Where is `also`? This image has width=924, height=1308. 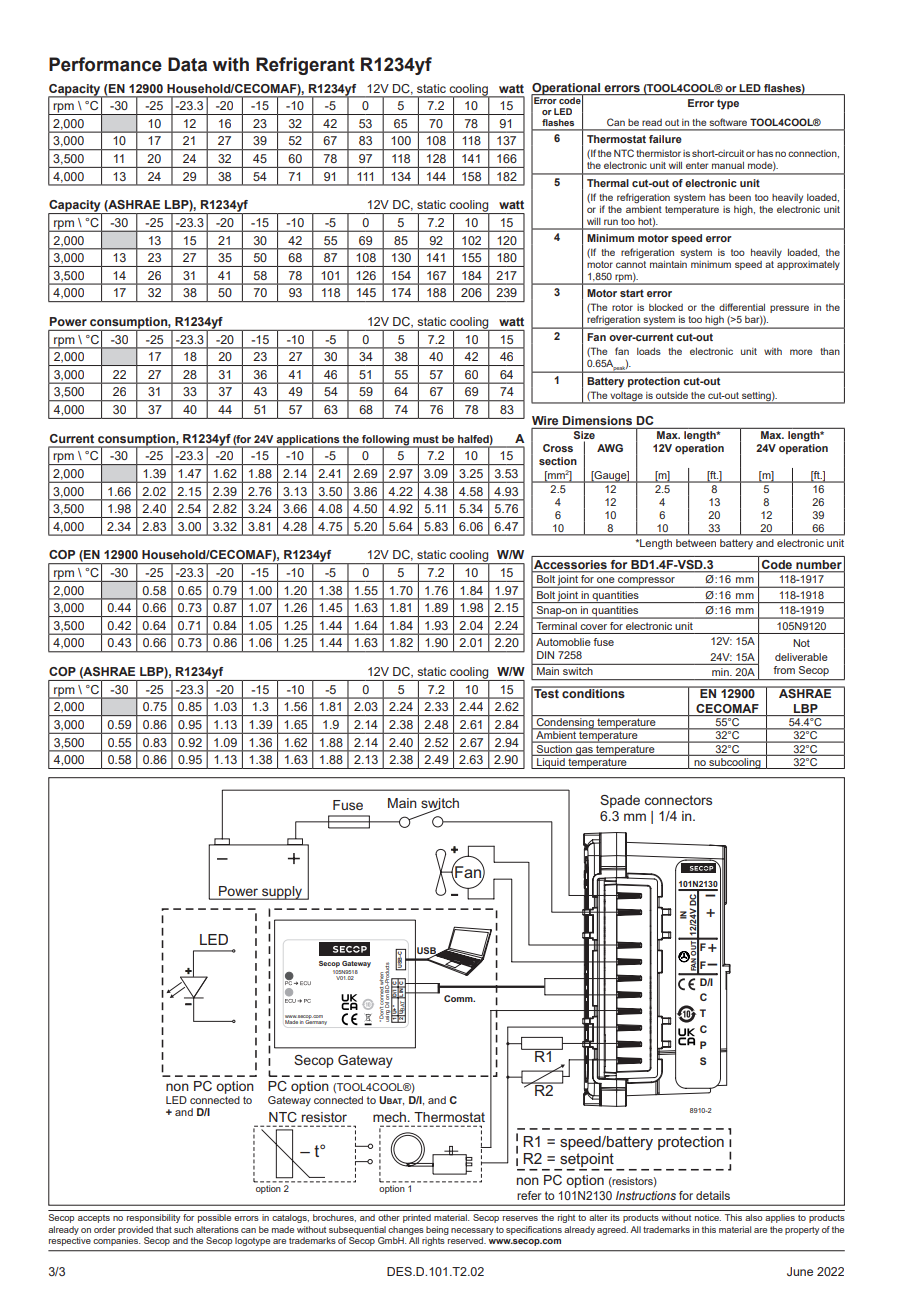 also is located at coordinates (754, 1217).
